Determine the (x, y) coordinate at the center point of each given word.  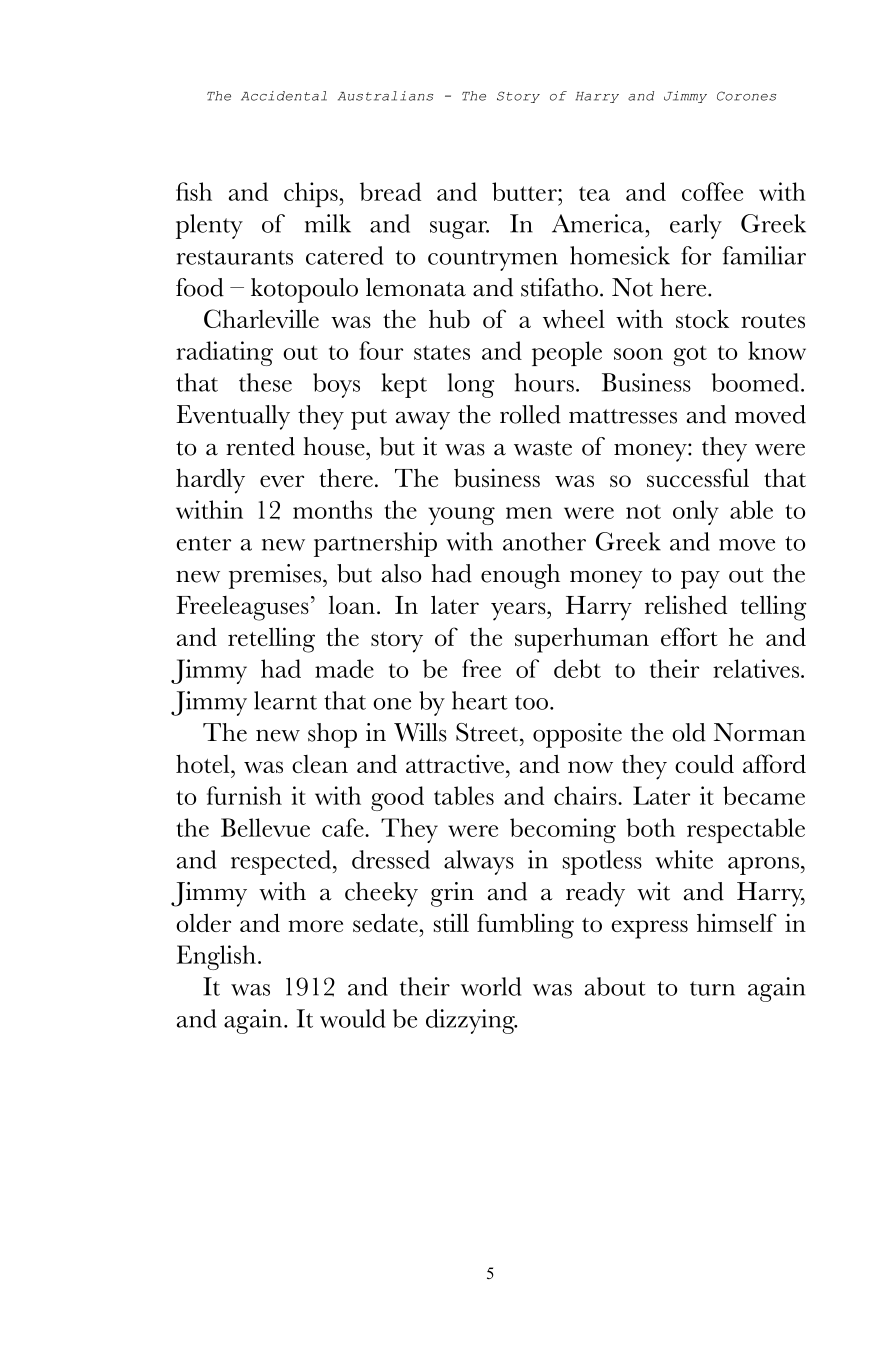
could (704, 763)
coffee (712, 191)
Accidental (284, 96)
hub (449, 319)
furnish (244, 795)
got (690, 355)
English (216, 957)
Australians (385, 96)
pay (700, 580)
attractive (455, 763)
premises (276, 576)
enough (520, 576)
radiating (224, 353)
